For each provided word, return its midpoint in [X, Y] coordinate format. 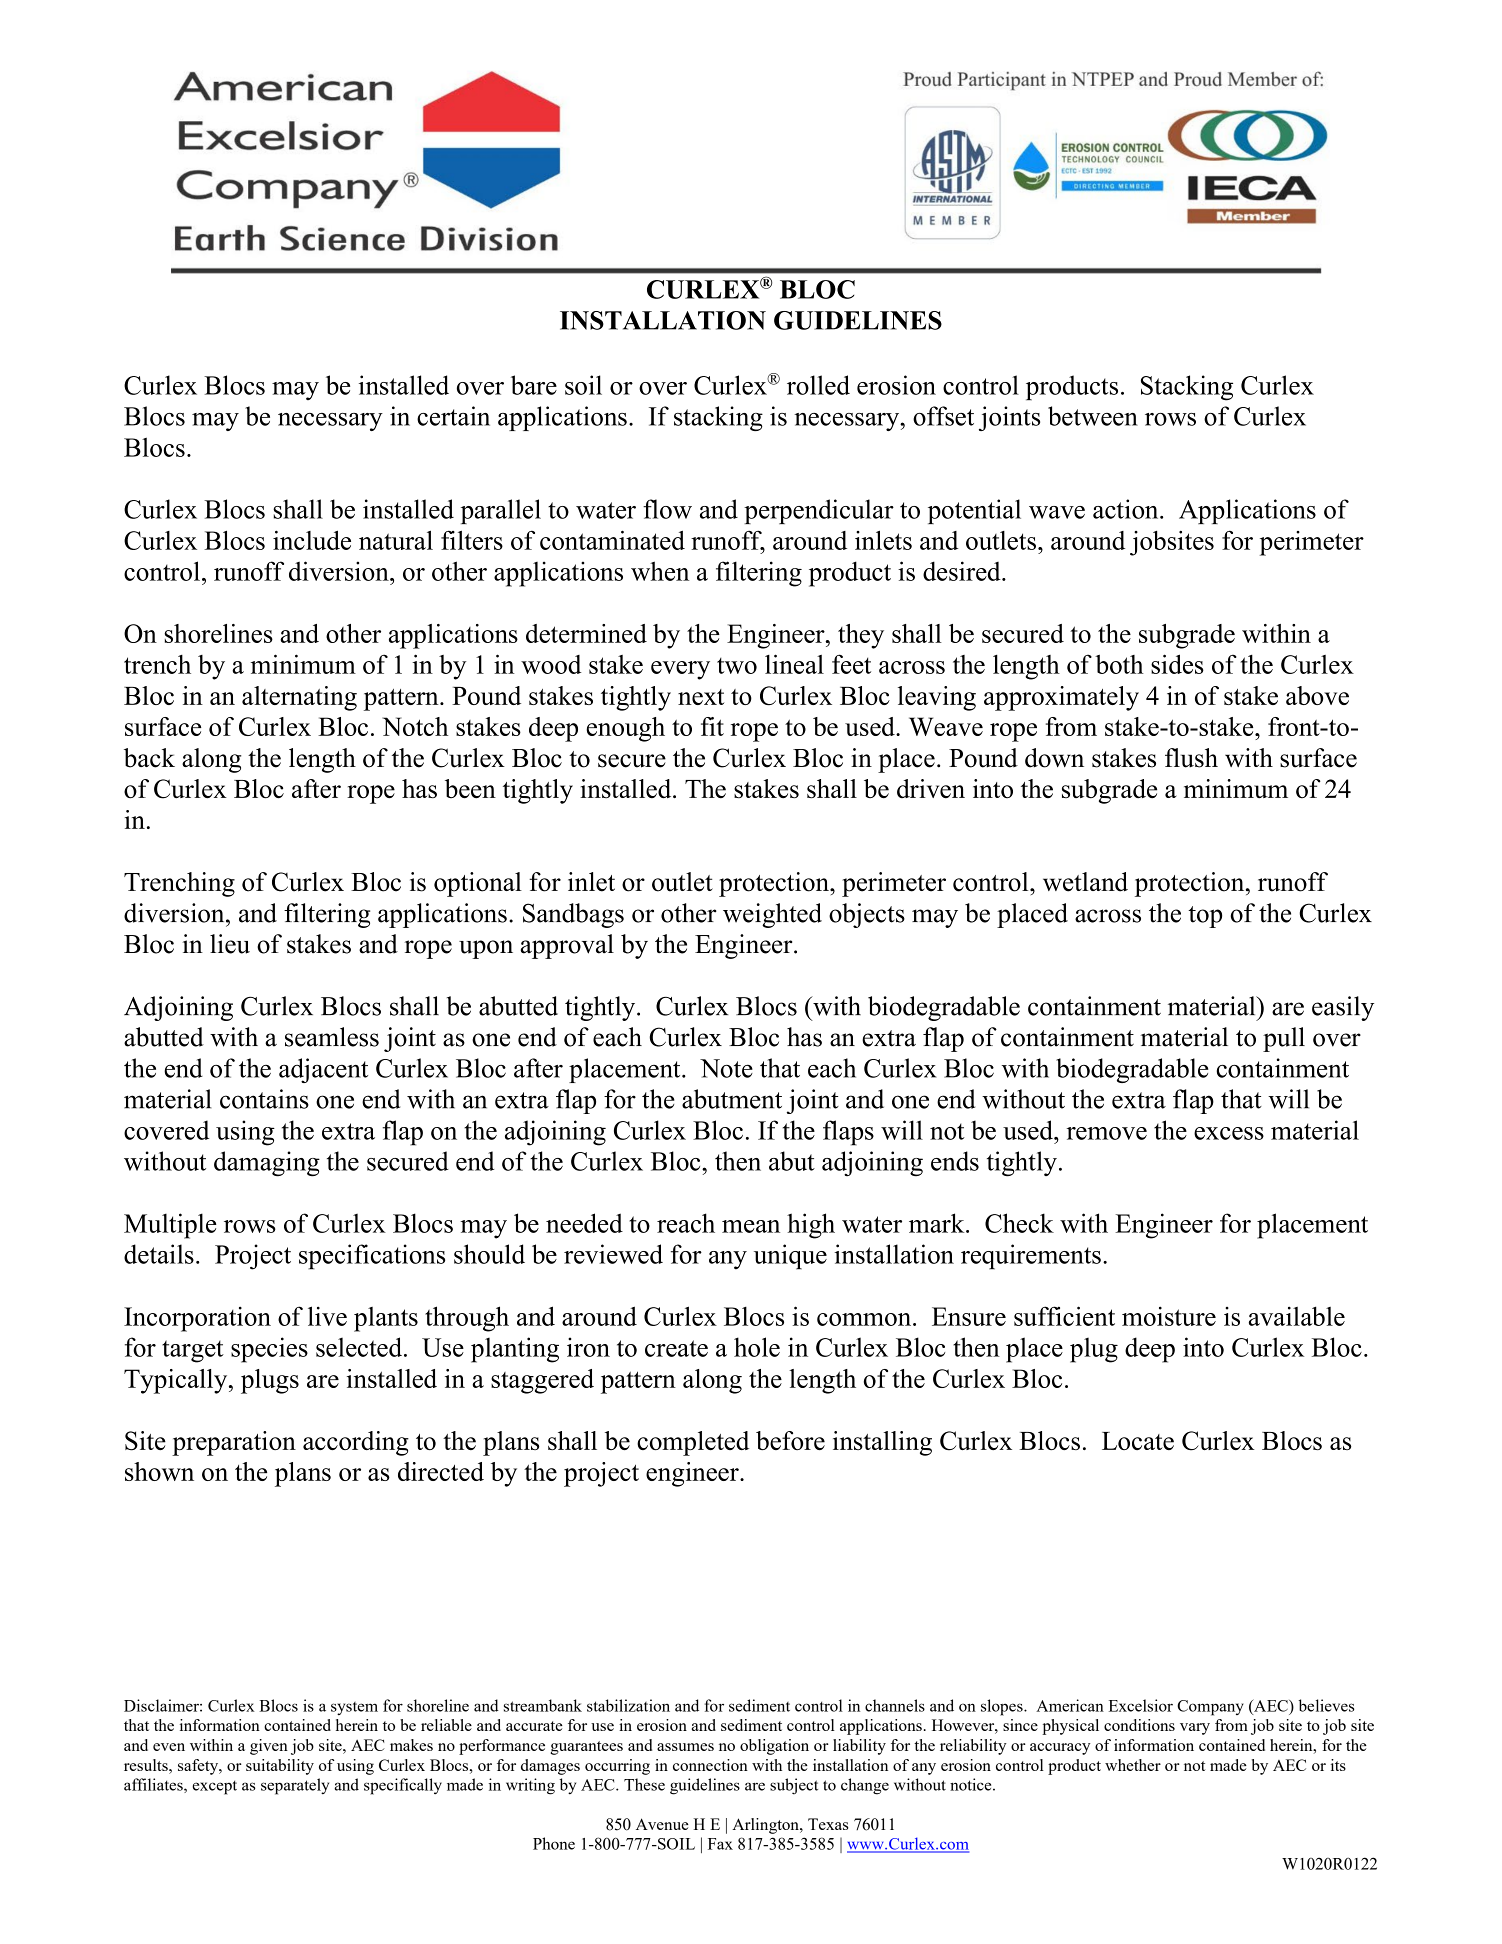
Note [726, 1068]
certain [453, 416]
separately [295, 1786]
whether [1133, 1765]
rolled [818, 385]
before [790, 1440]
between [1093, 416]
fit [712, 726]
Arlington [766, 1826]
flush [1191, 758]
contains [264, 1099]
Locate [1138, 1441]
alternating [299, 698]
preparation [234, 1443]
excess [1229, 1133]
